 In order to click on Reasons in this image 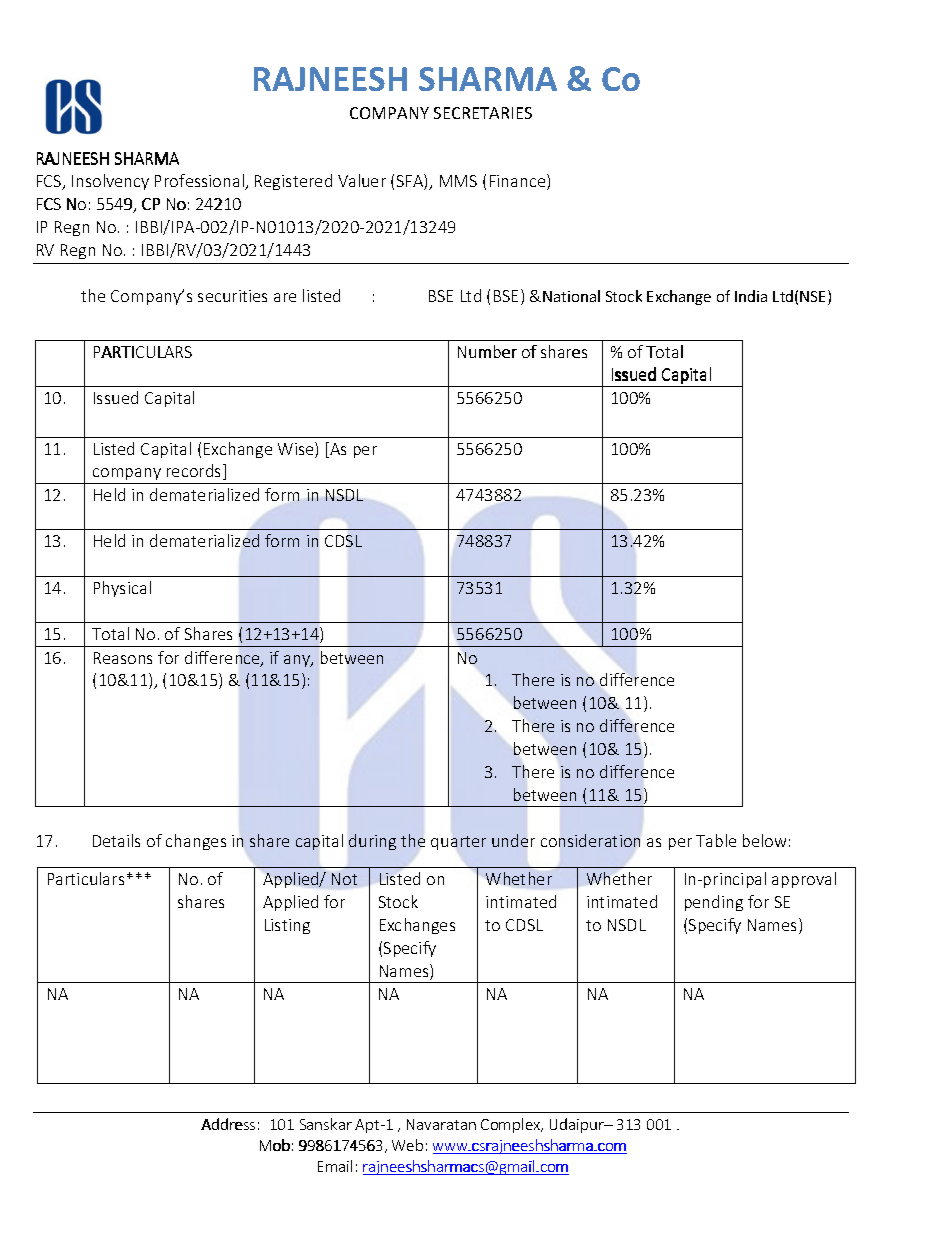, I will do `click(123, 658)`.
